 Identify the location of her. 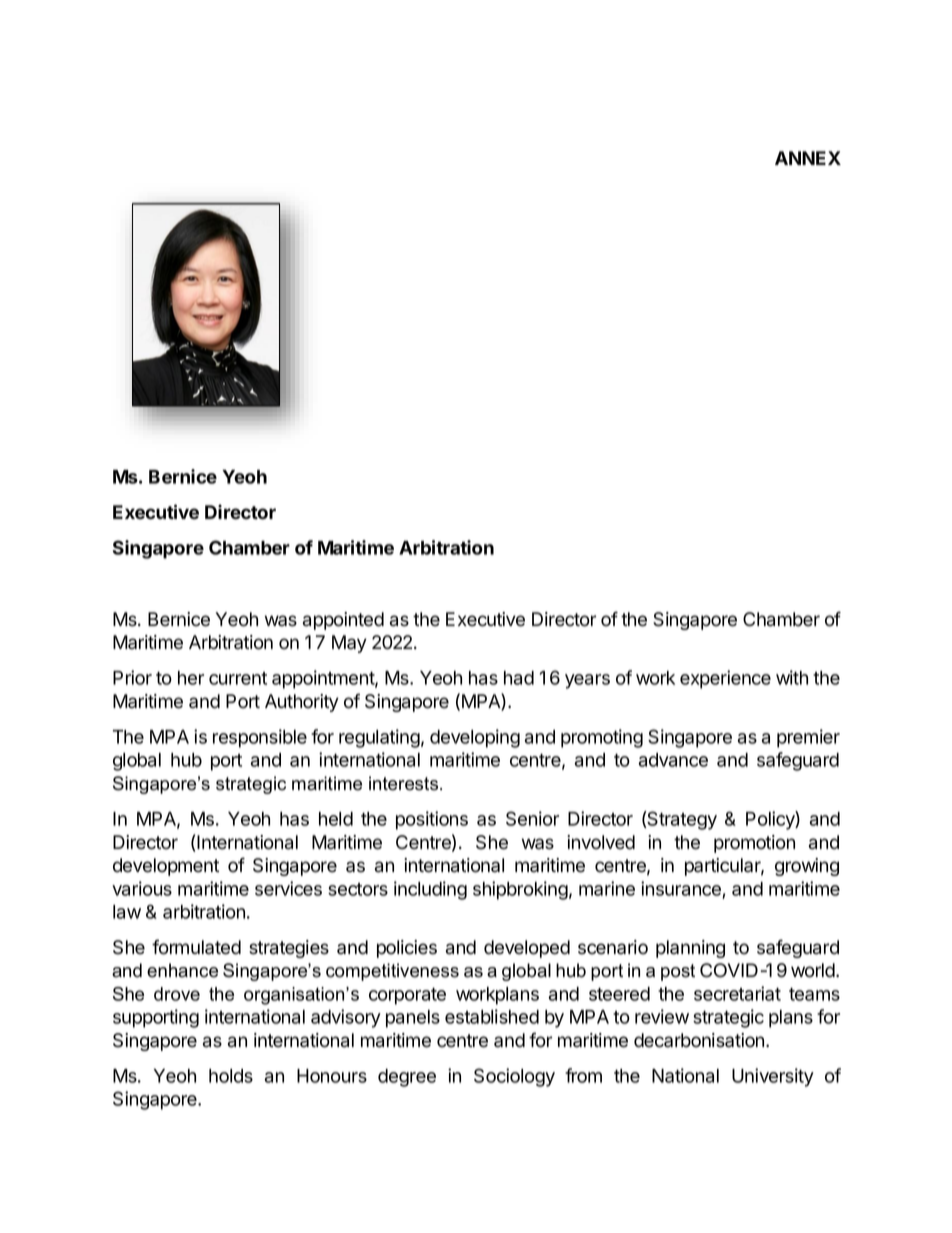
(191, 678).
